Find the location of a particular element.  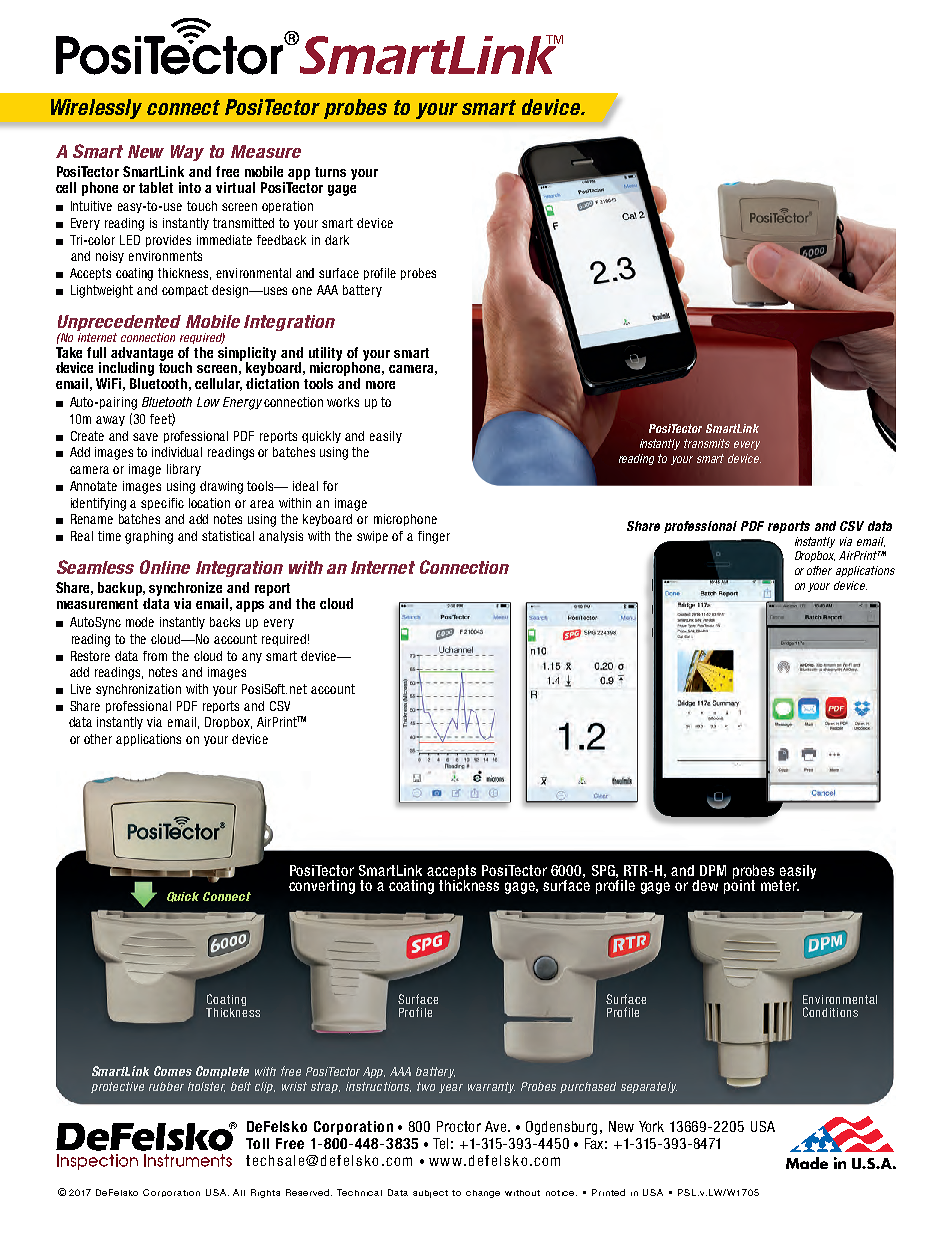

transmits is located at coordinates (707, 443).
